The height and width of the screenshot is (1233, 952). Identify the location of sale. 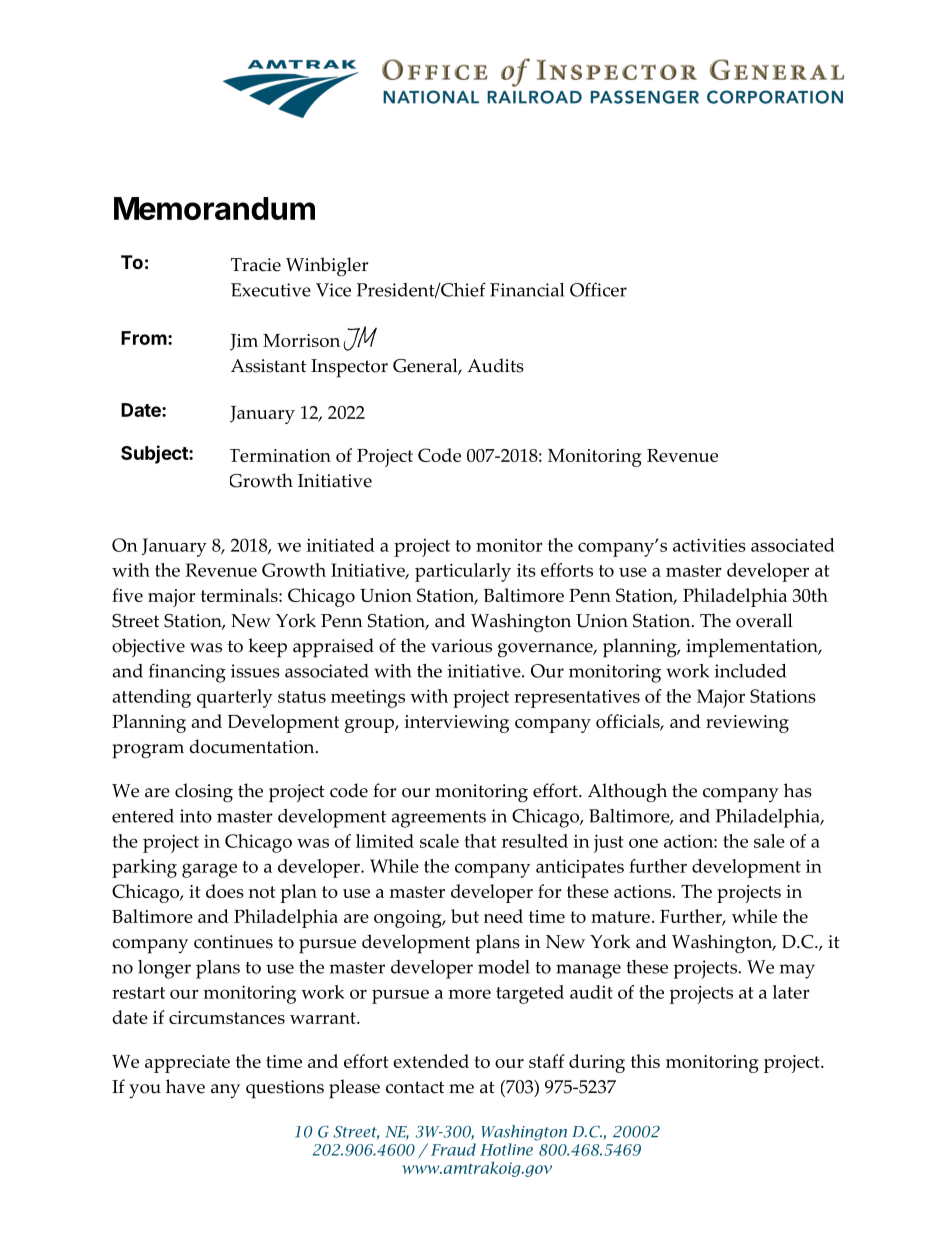
(769, 841).
